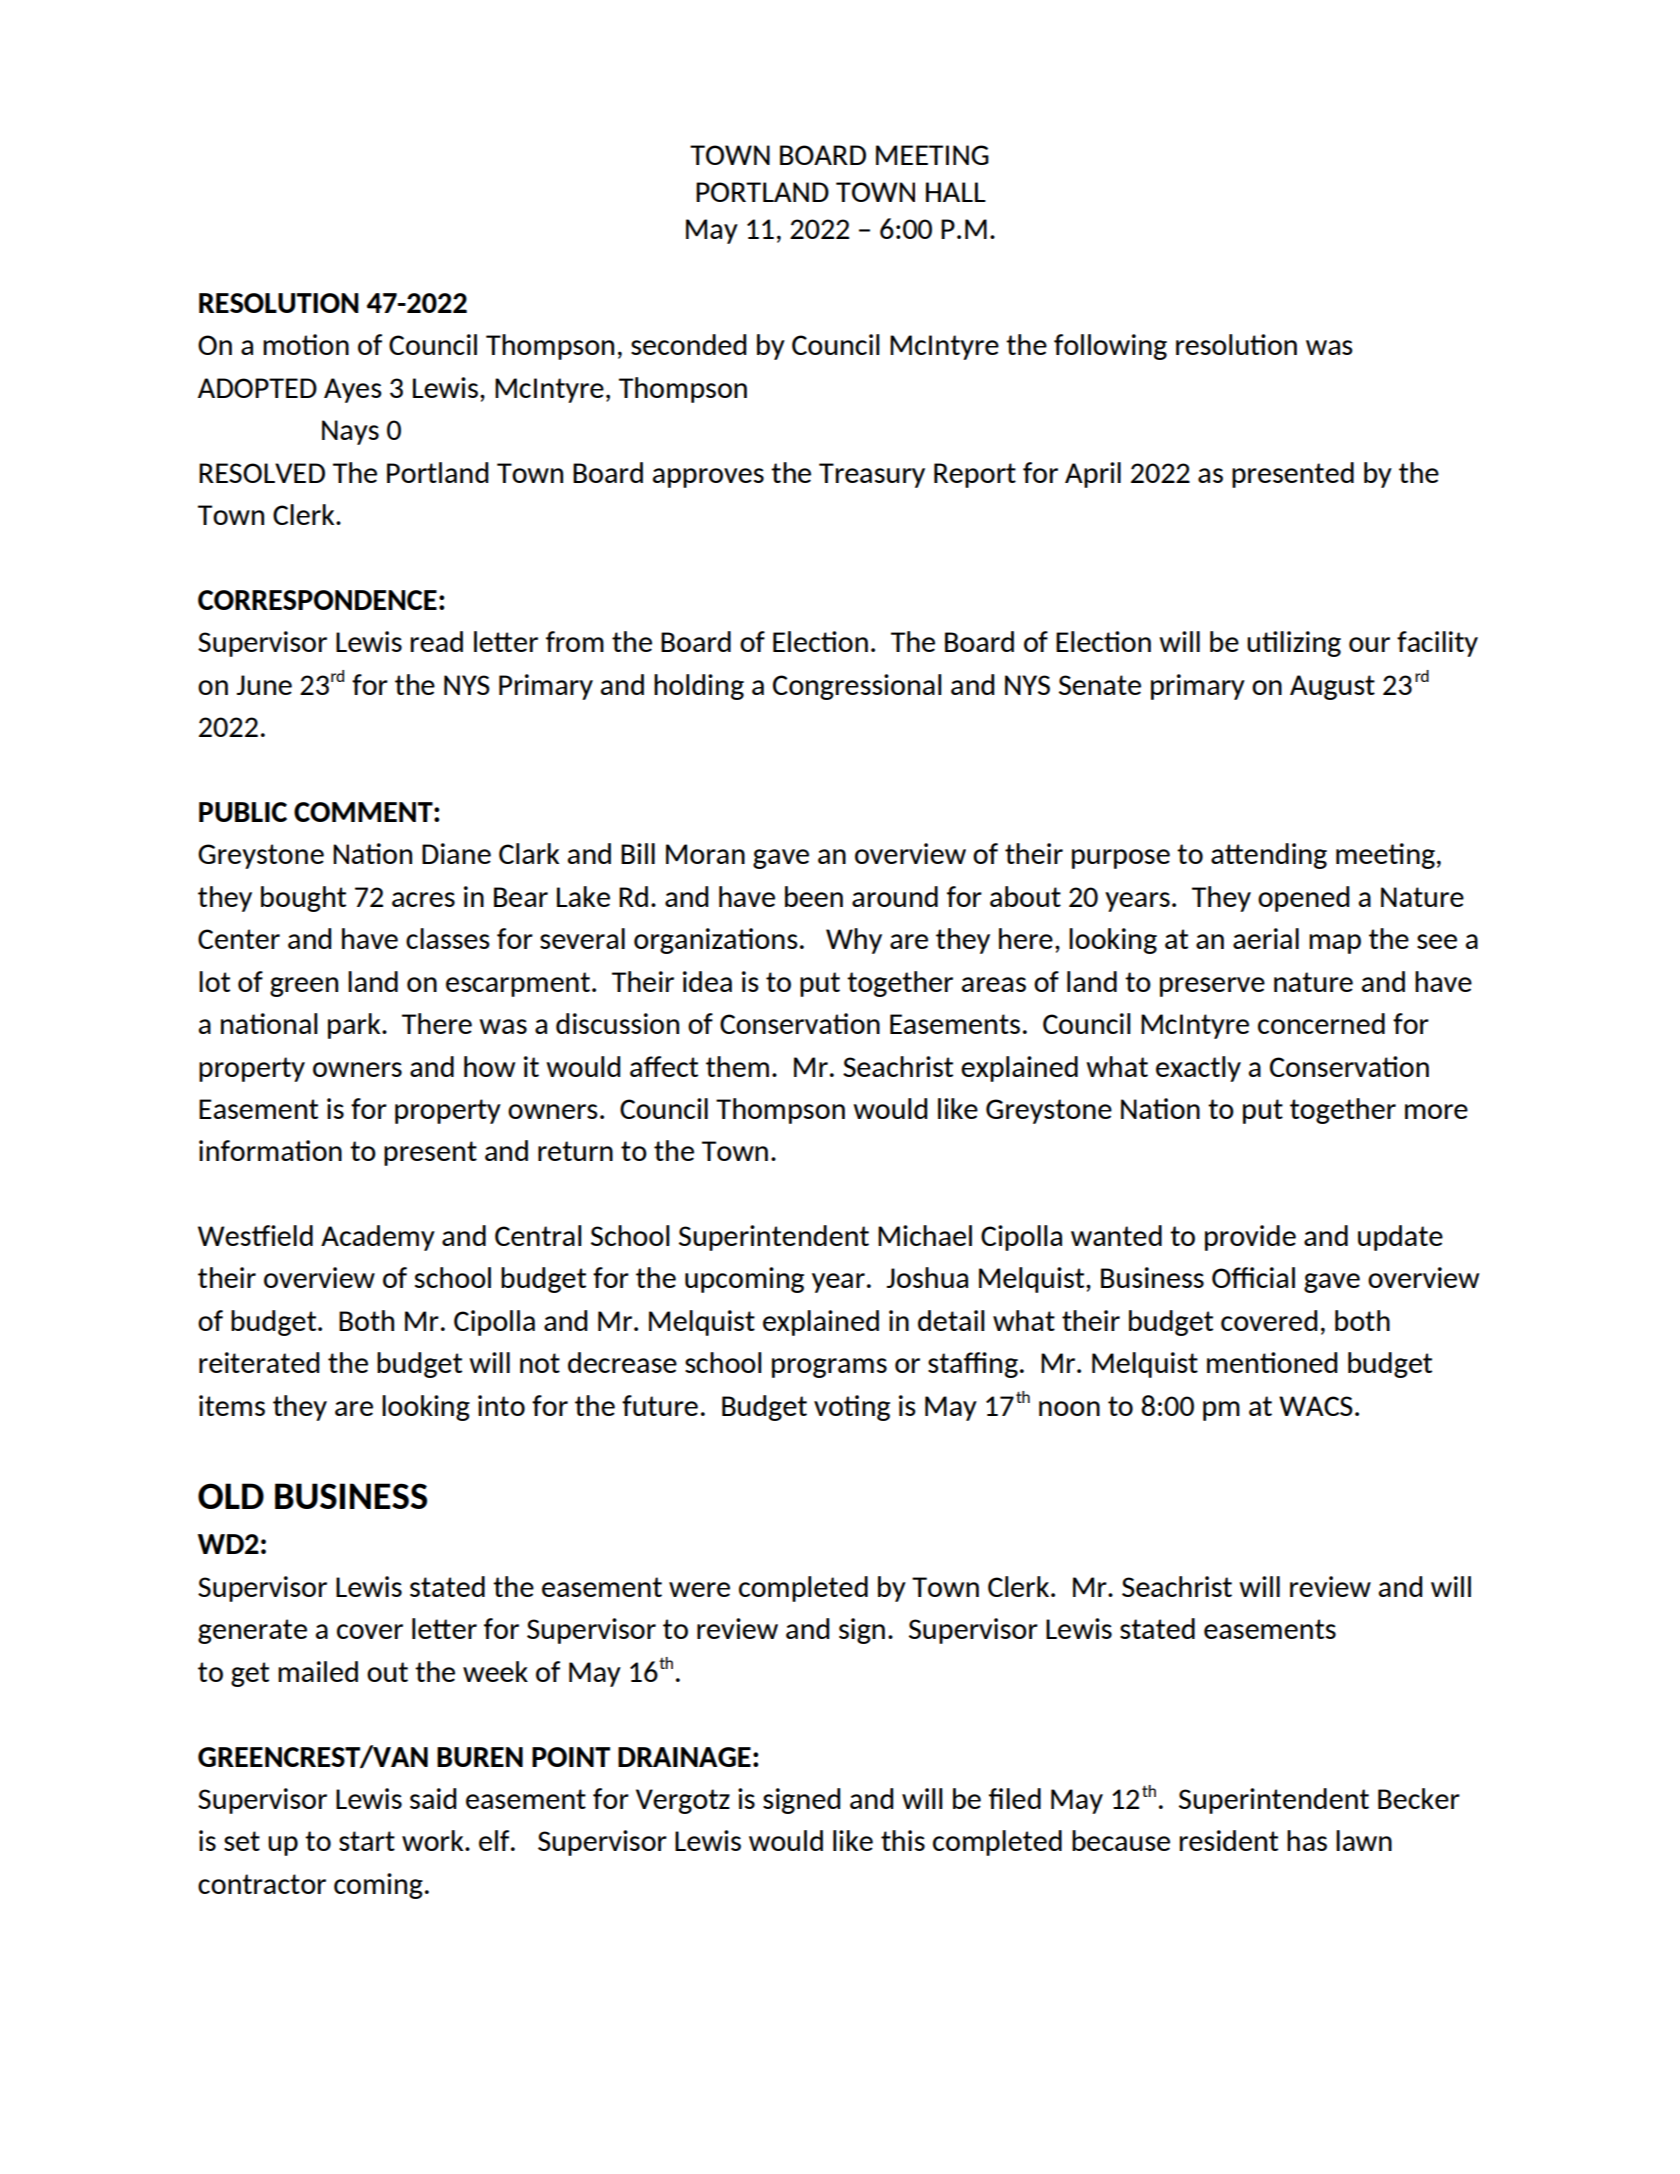  I want to click on PUBLIC, so click(243, 812).
